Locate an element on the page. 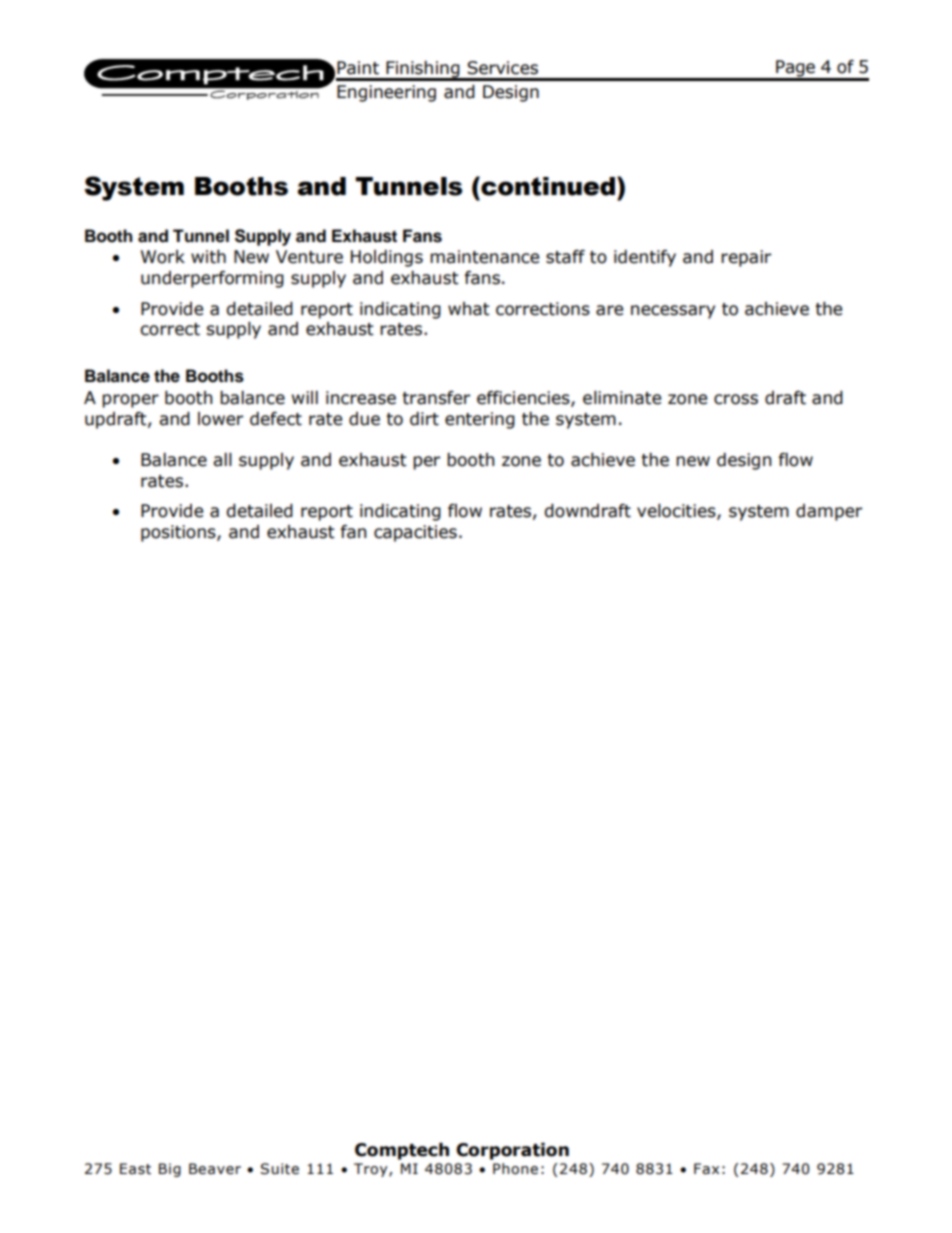 The height and width of the image is (1233, 952). positions is located at coordinates (179, 533).
